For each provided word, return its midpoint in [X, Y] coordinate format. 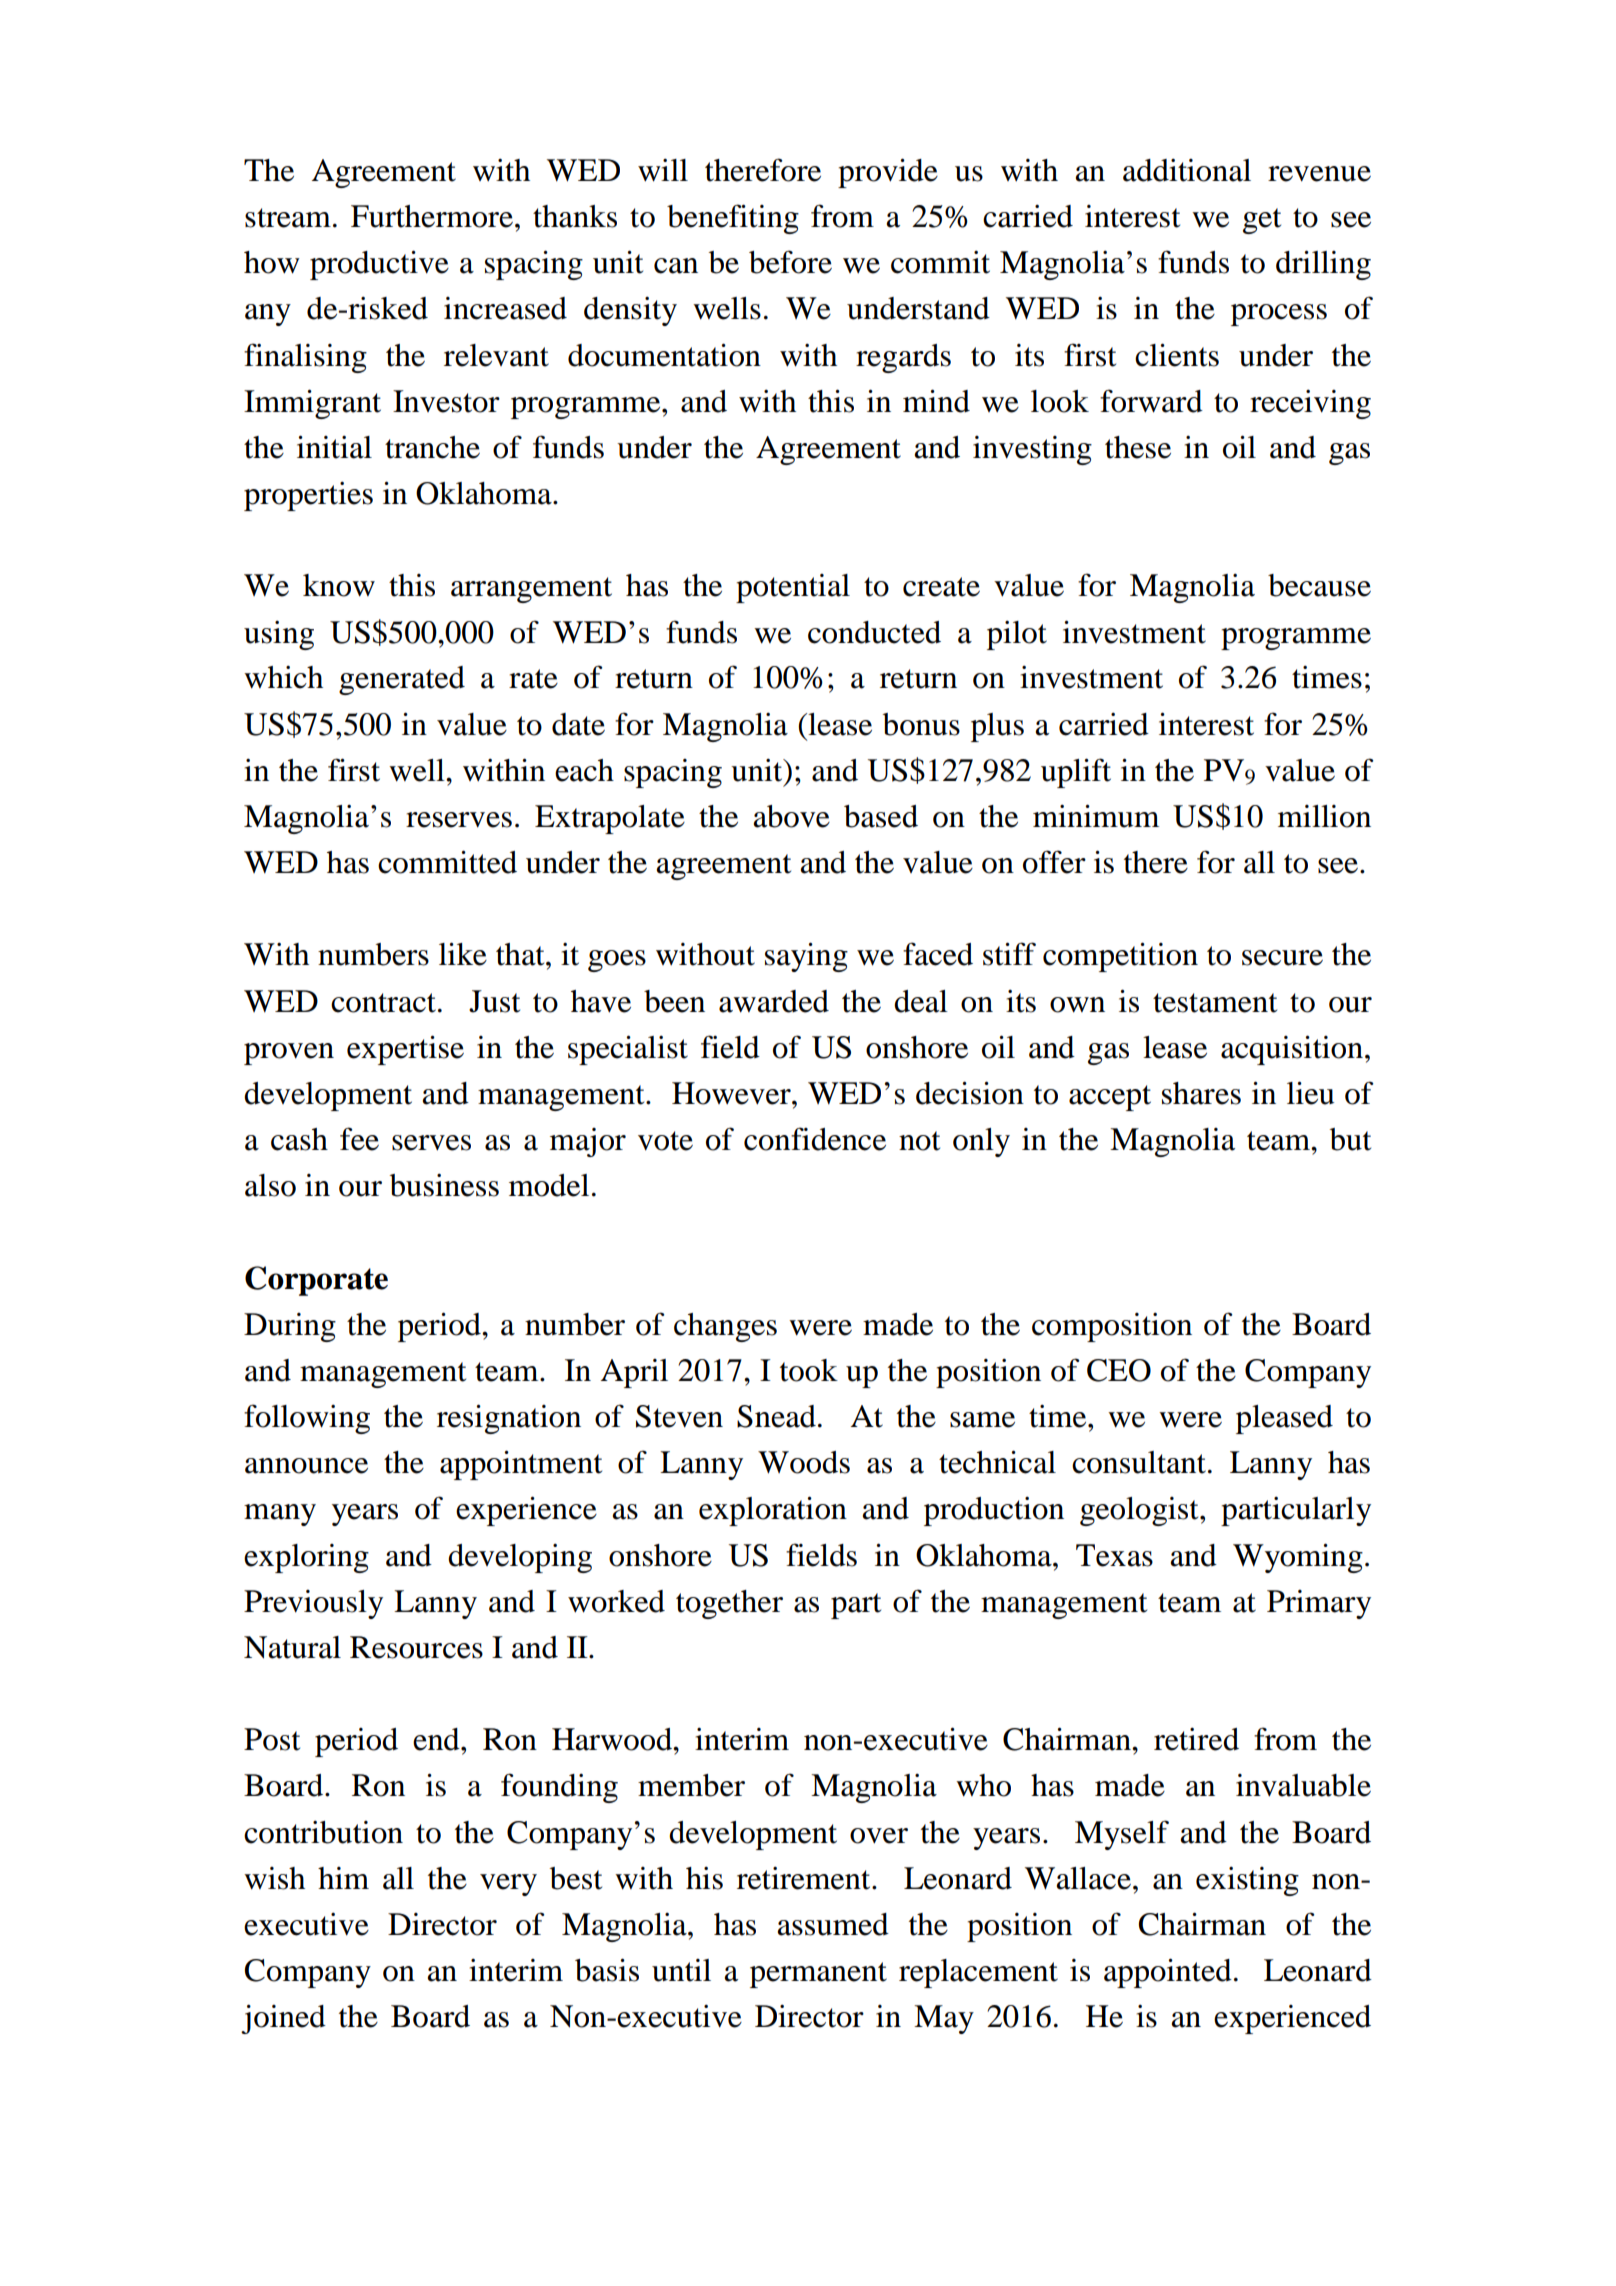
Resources [416, 1647]
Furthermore [432, 216]
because [1319, 585]
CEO [1119, 1370]
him [343, 1878]
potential [793, 588]
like [463, 954]
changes [725, 1327]
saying [806, 957]
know [339, 585]
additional [1187, 170]
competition [1120, 957]
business [444, 1185]
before [790, 262]
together [729, 1604]
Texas [1114, 1555]
